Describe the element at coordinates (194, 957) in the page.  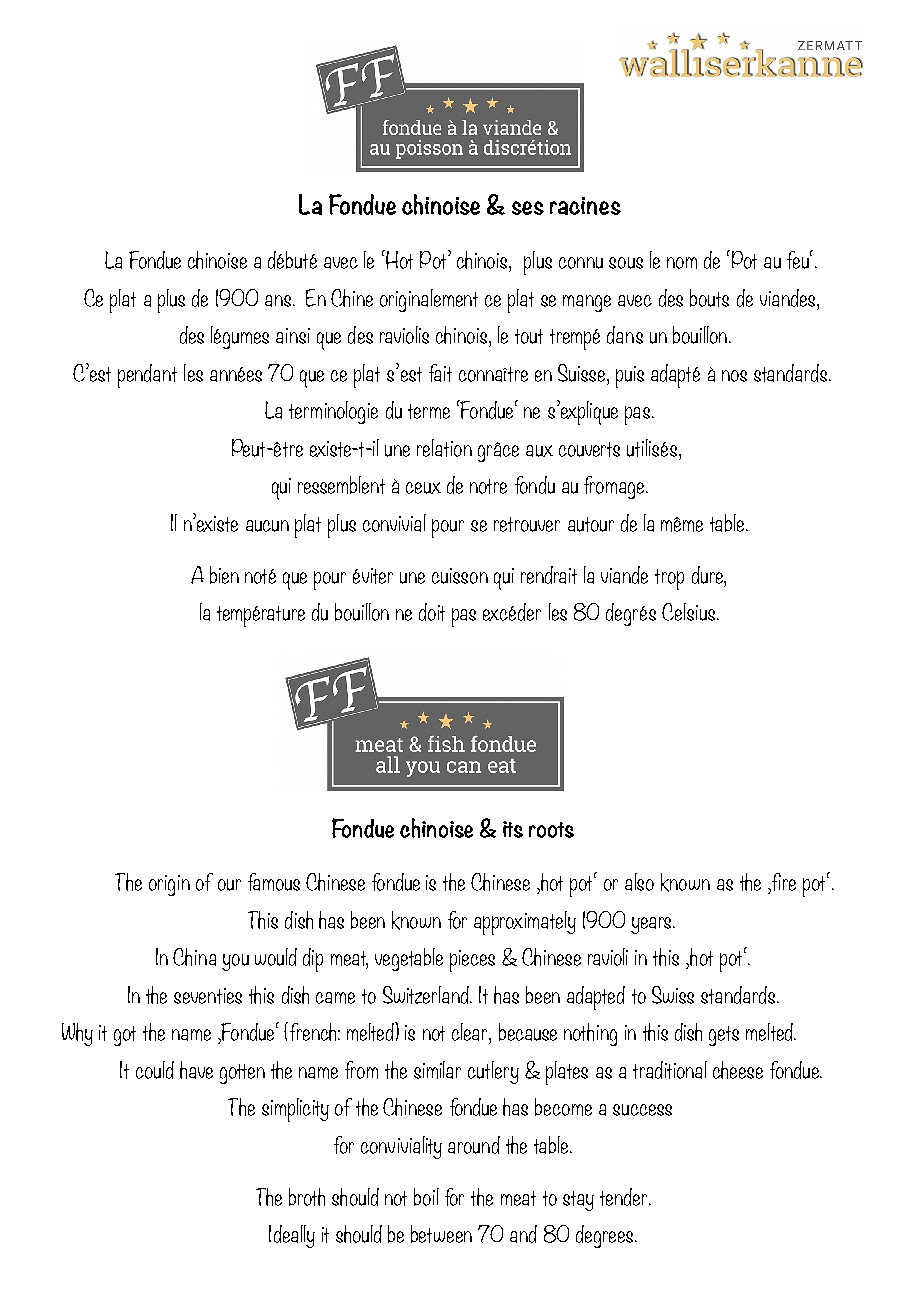
I see `China` at that location.
